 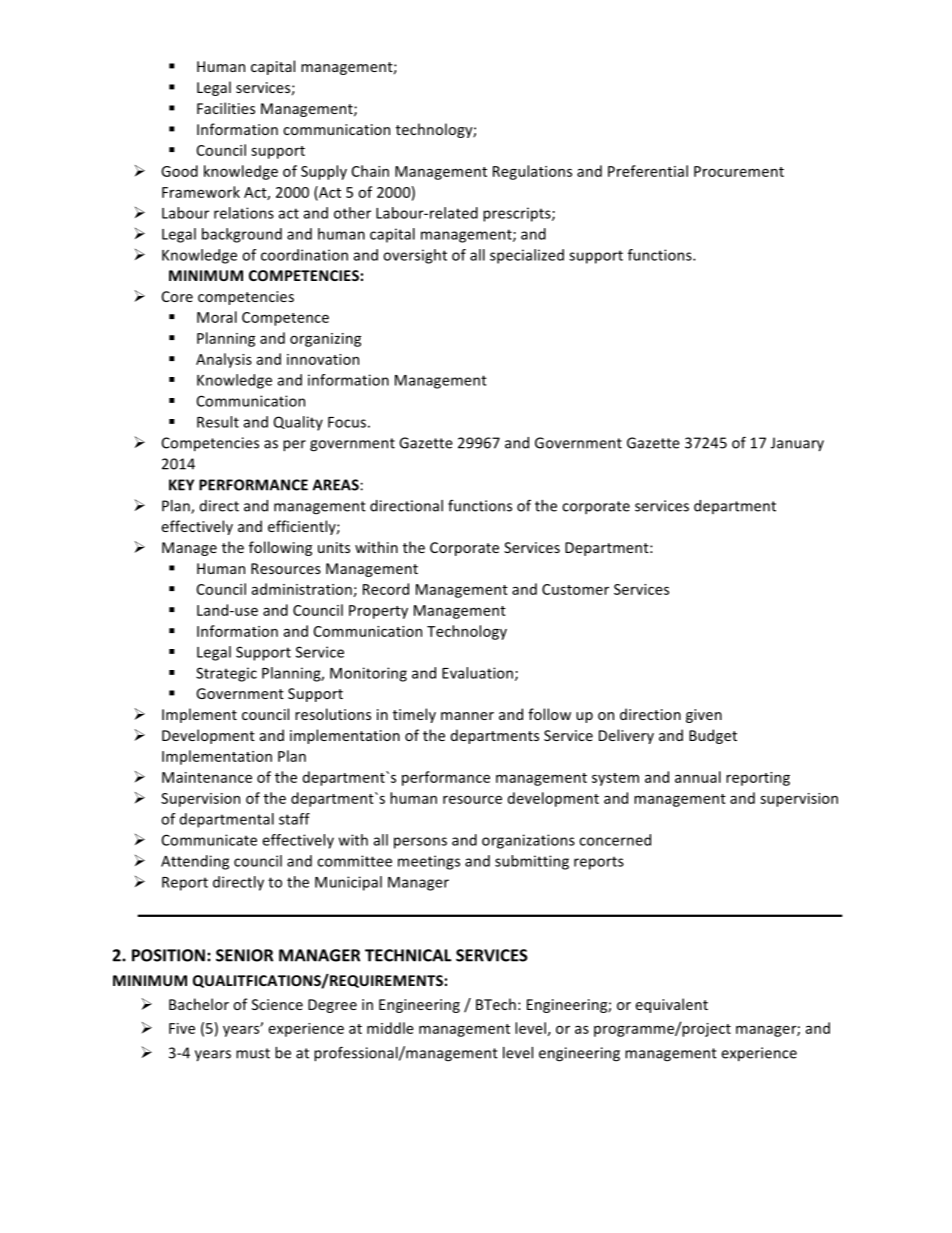 I want to click on given, so click(x=704, y=716).
